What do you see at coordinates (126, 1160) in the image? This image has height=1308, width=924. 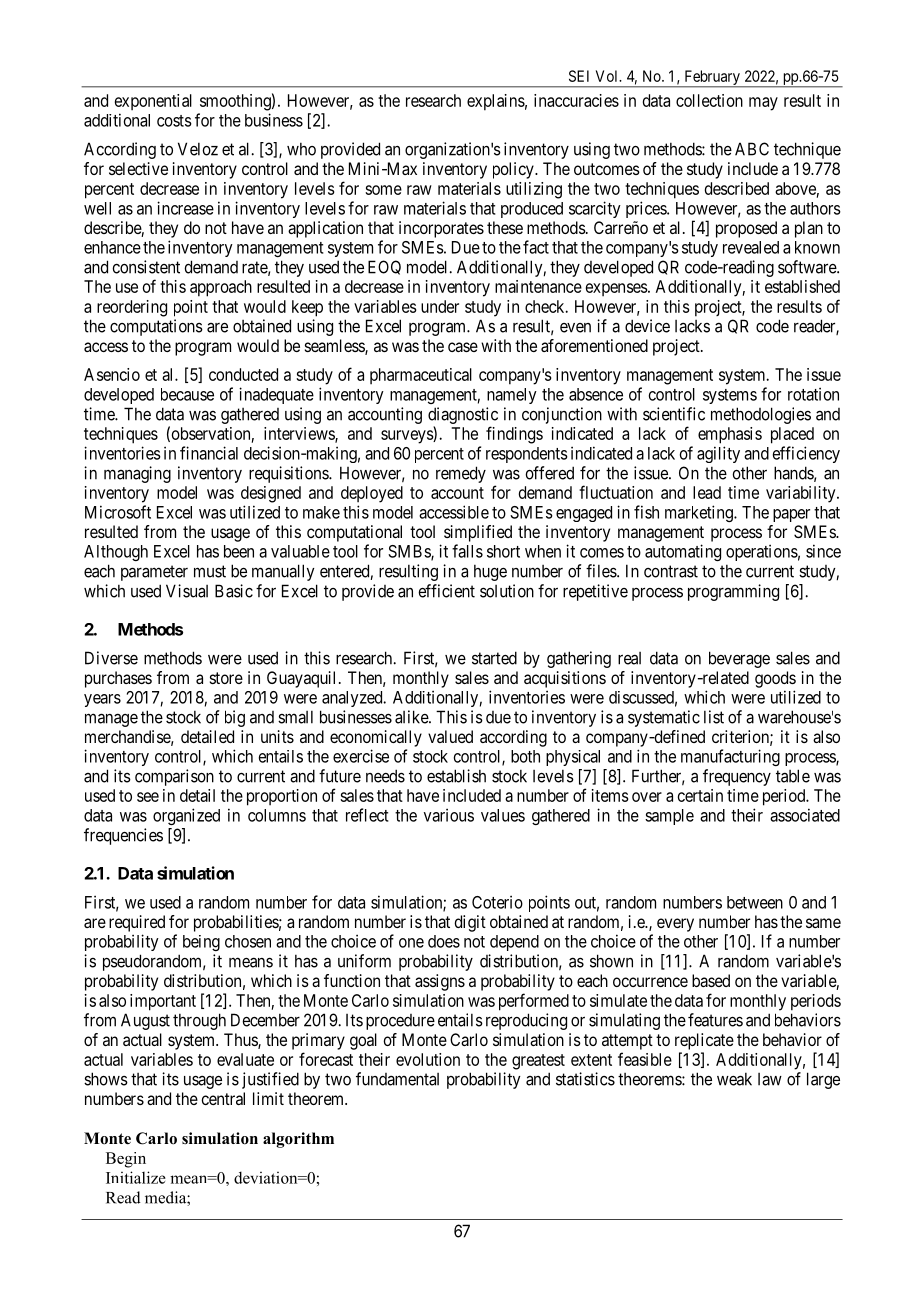 I see `Begin` at bounding box center [126, 1160].
